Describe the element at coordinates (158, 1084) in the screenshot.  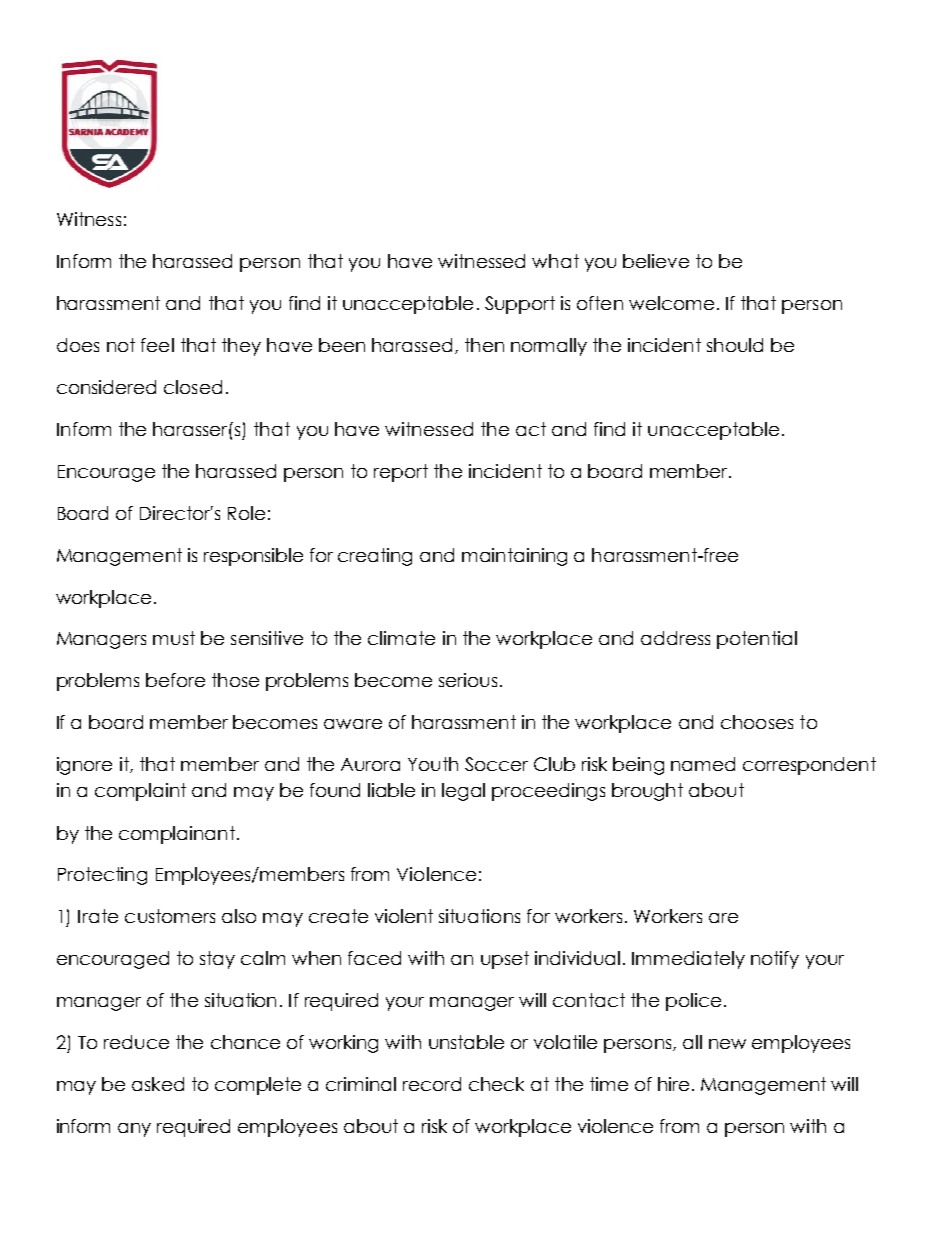
I see `asked` at that location.
